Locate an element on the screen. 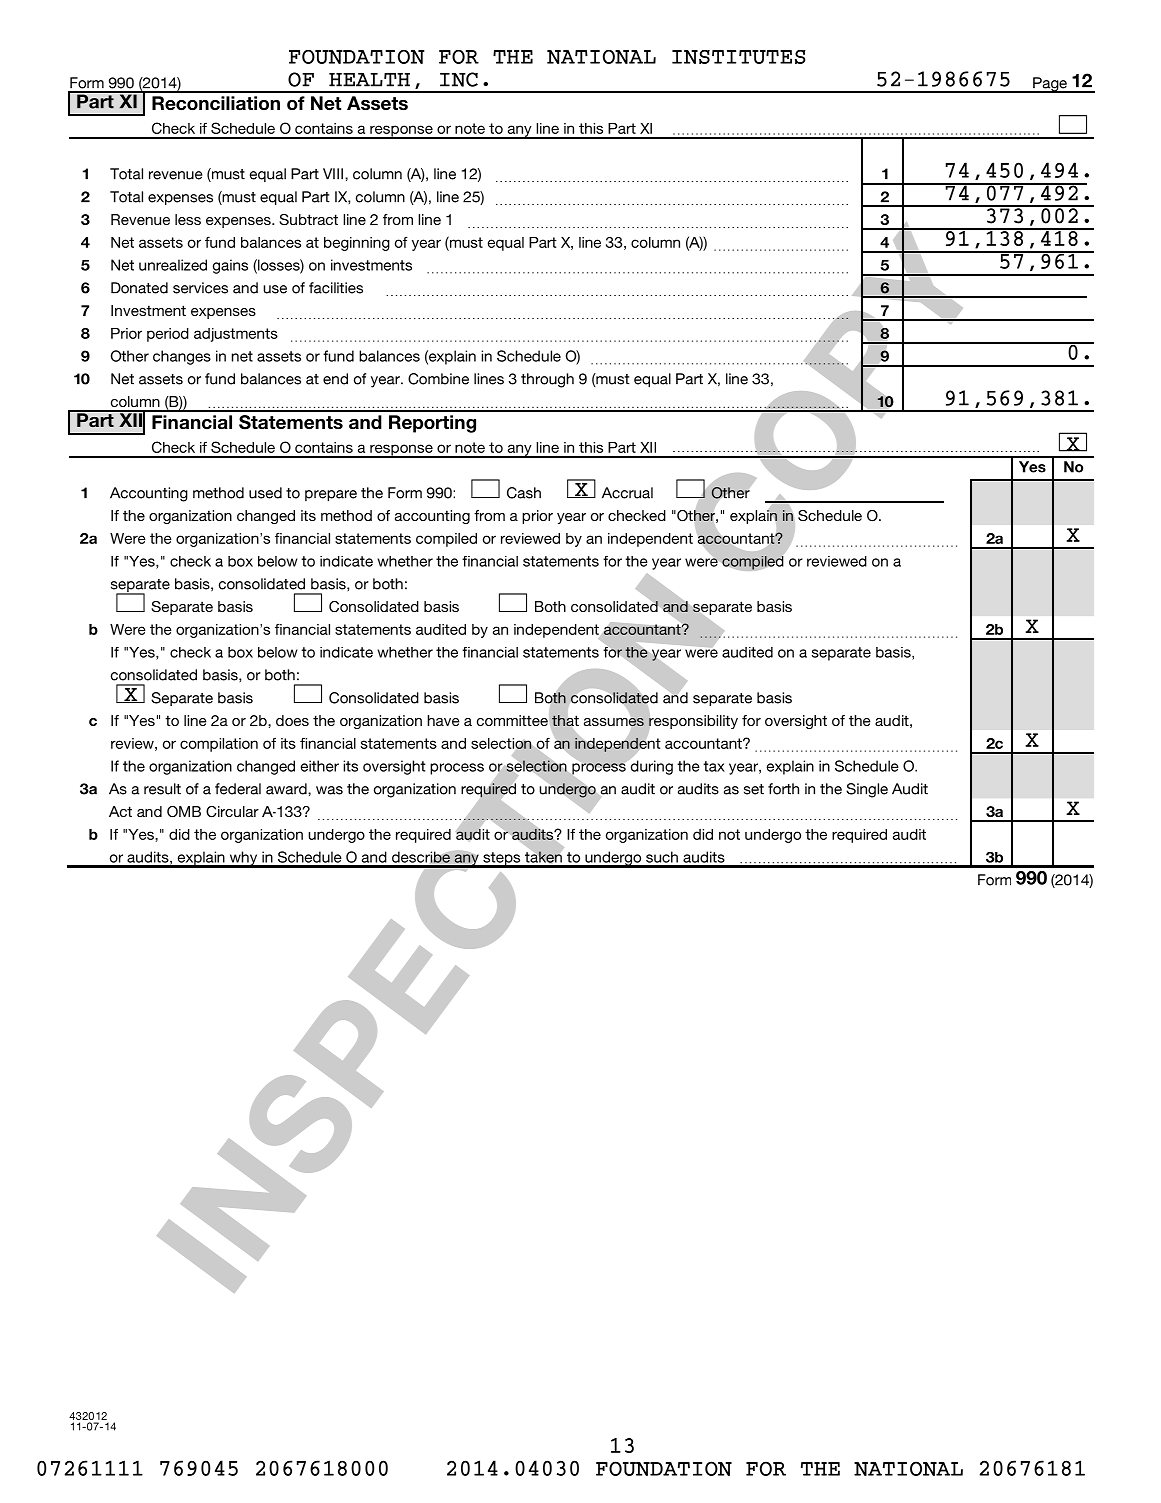  Accrual is located at coordinates (627, 493).
